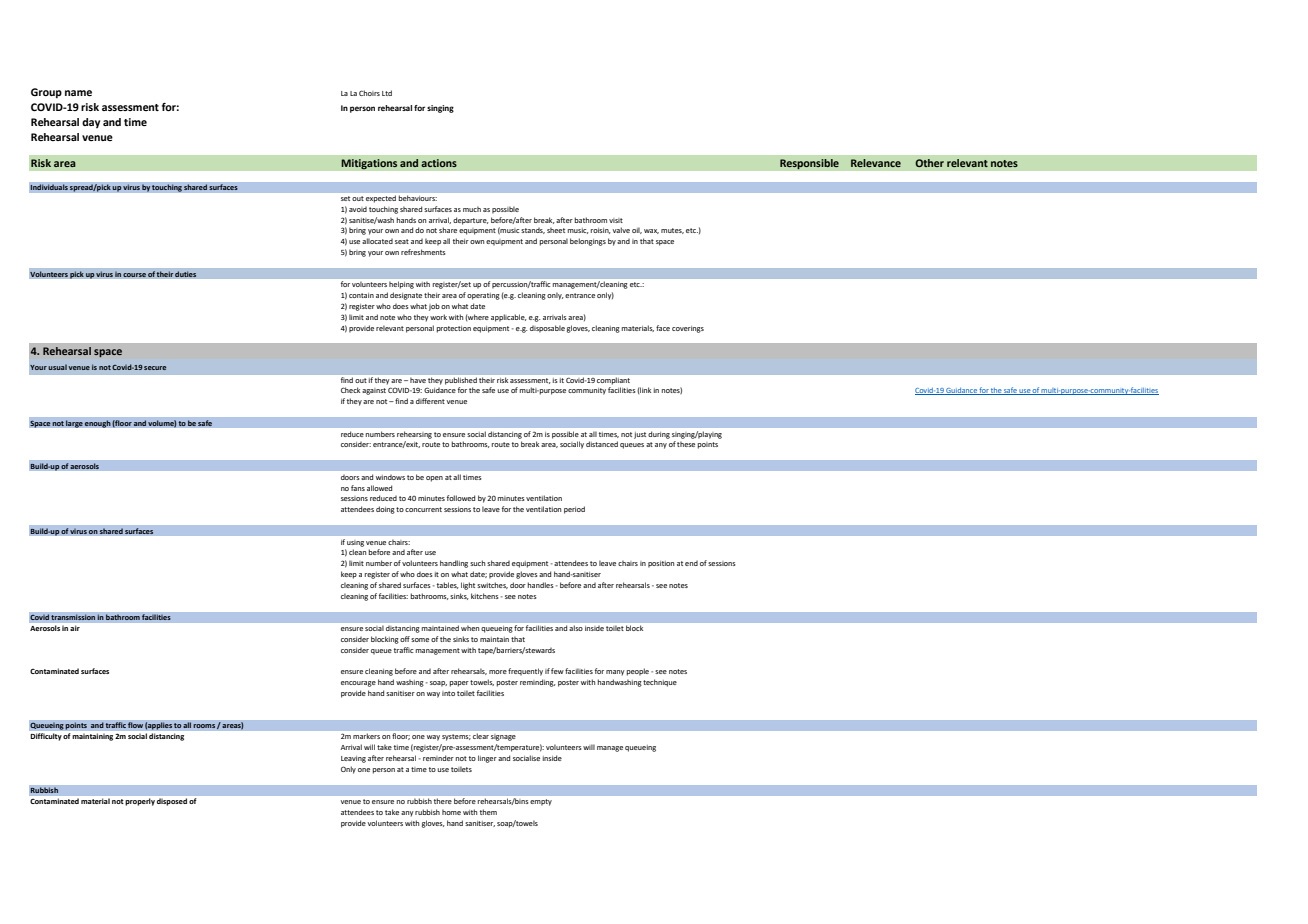 This screenshot has height=924, width=1308. What do you see at coordinates (661, 564) in the screenshot?
I see `position` at bounding box center [661, 564].
